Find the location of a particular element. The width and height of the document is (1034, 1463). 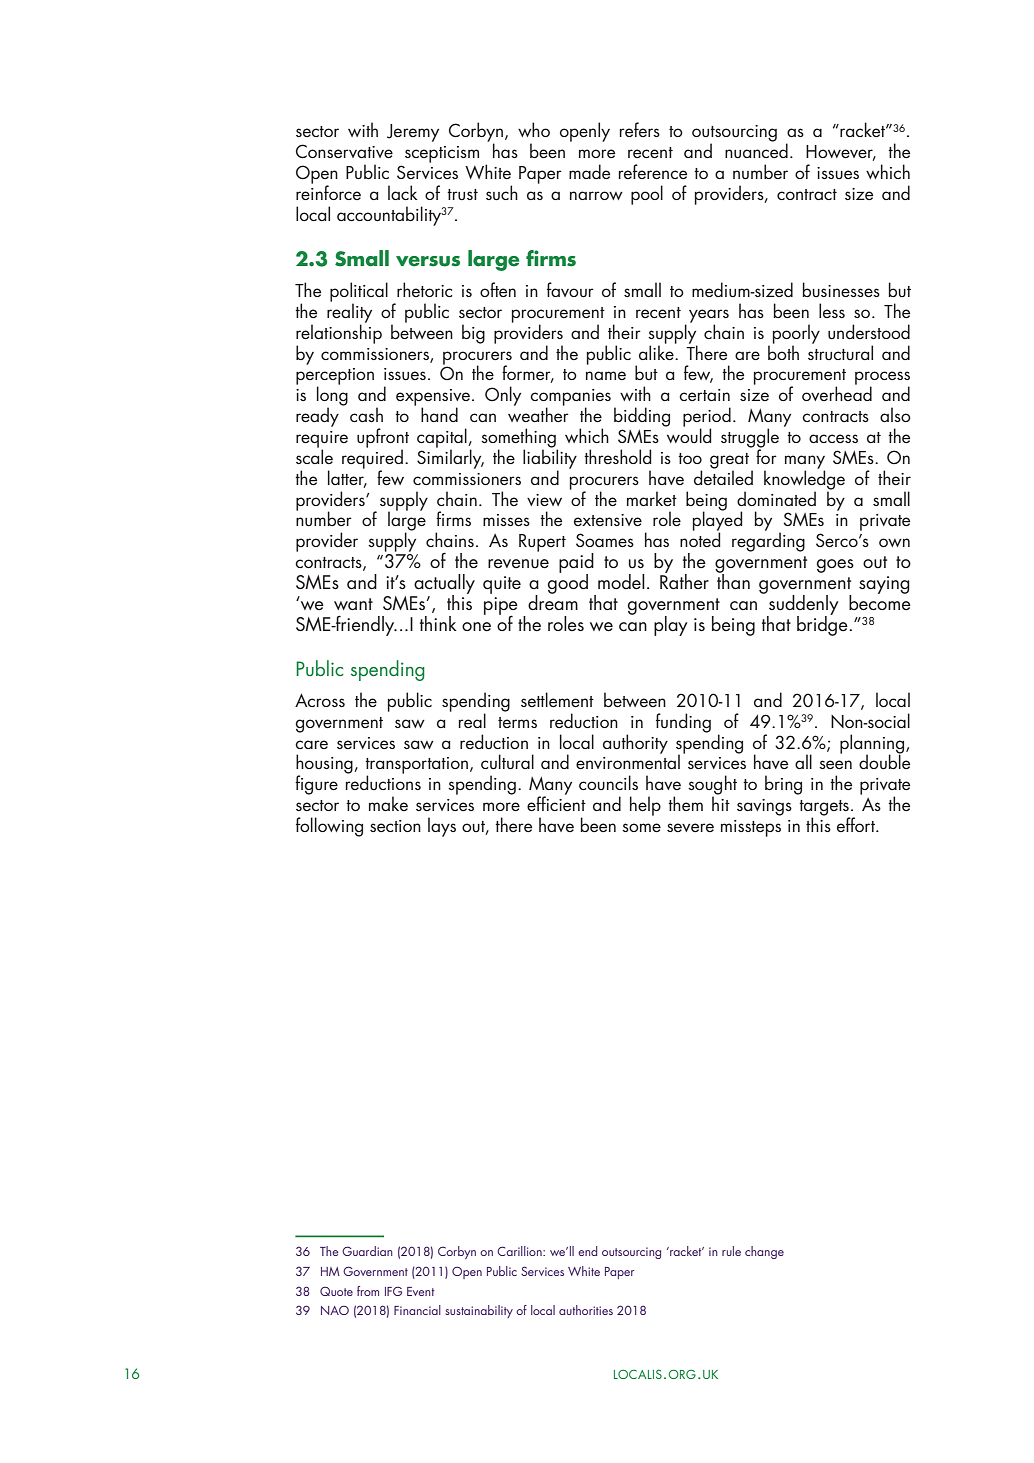

lack is located at coordinates (402, 192).
